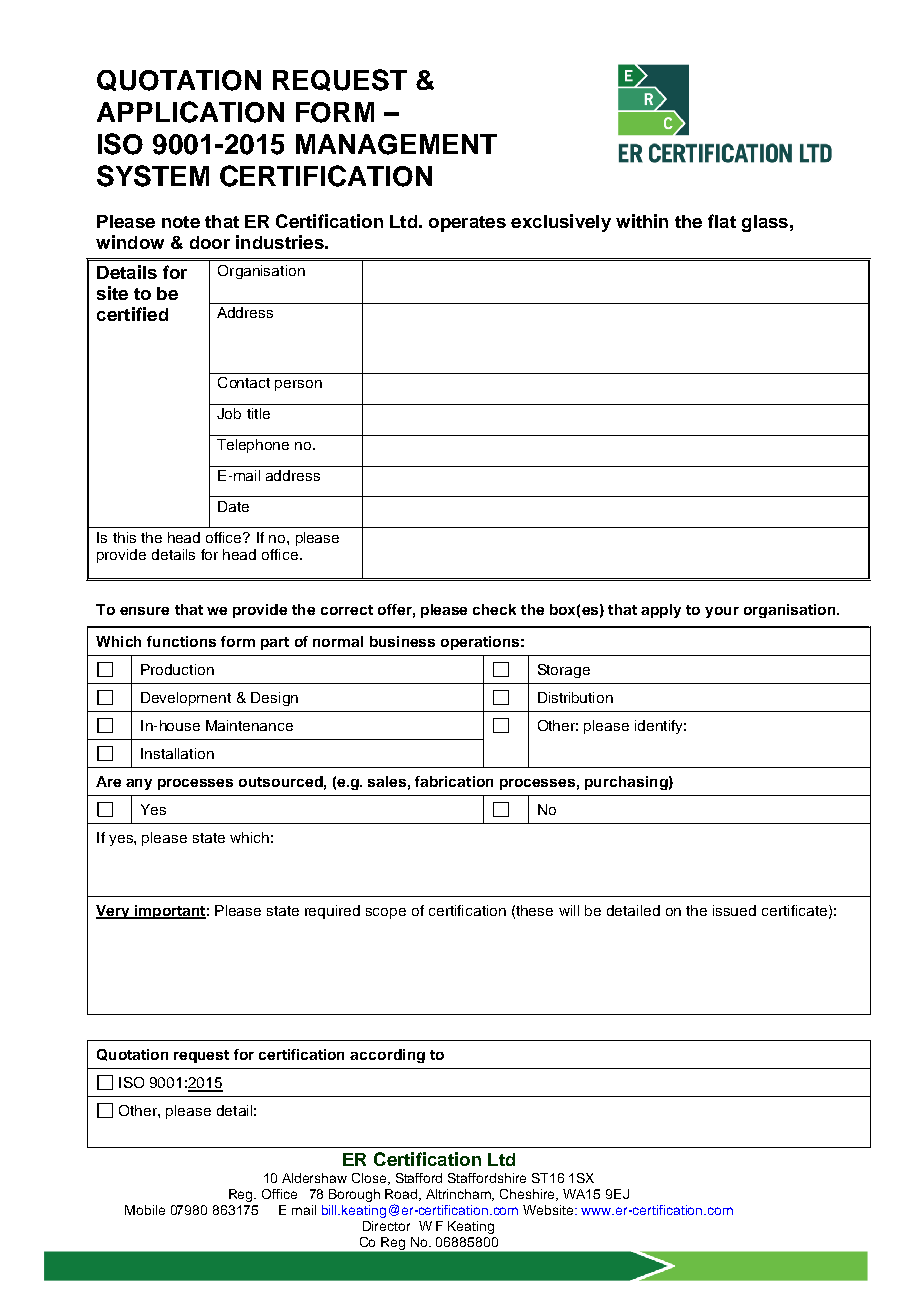 The image size is (924, 1308). What do you see at coordinates (402, 641) in the screenshot?
I see `business` at bounding box center [402, 641].
